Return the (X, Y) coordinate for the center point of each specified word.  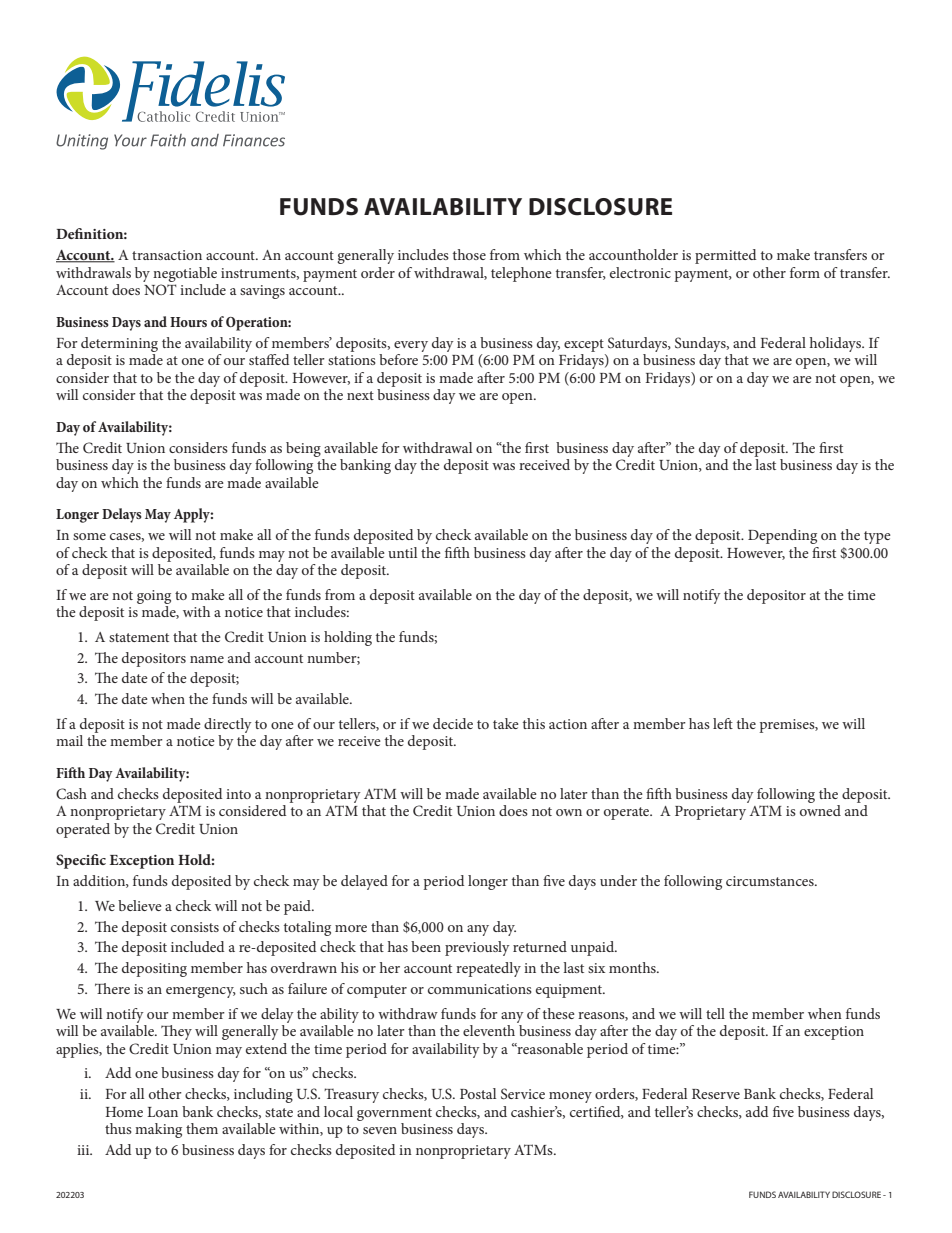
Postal (478, 1093)
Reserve (716, 1094)
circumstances (771, 881)
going (154, 597)
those (469, 254)
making (158, 1130)
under (618, 880)
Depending (782, 536)
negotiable (185, 274)
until (402, 552)
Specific (81, 861)
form (805, 272)
